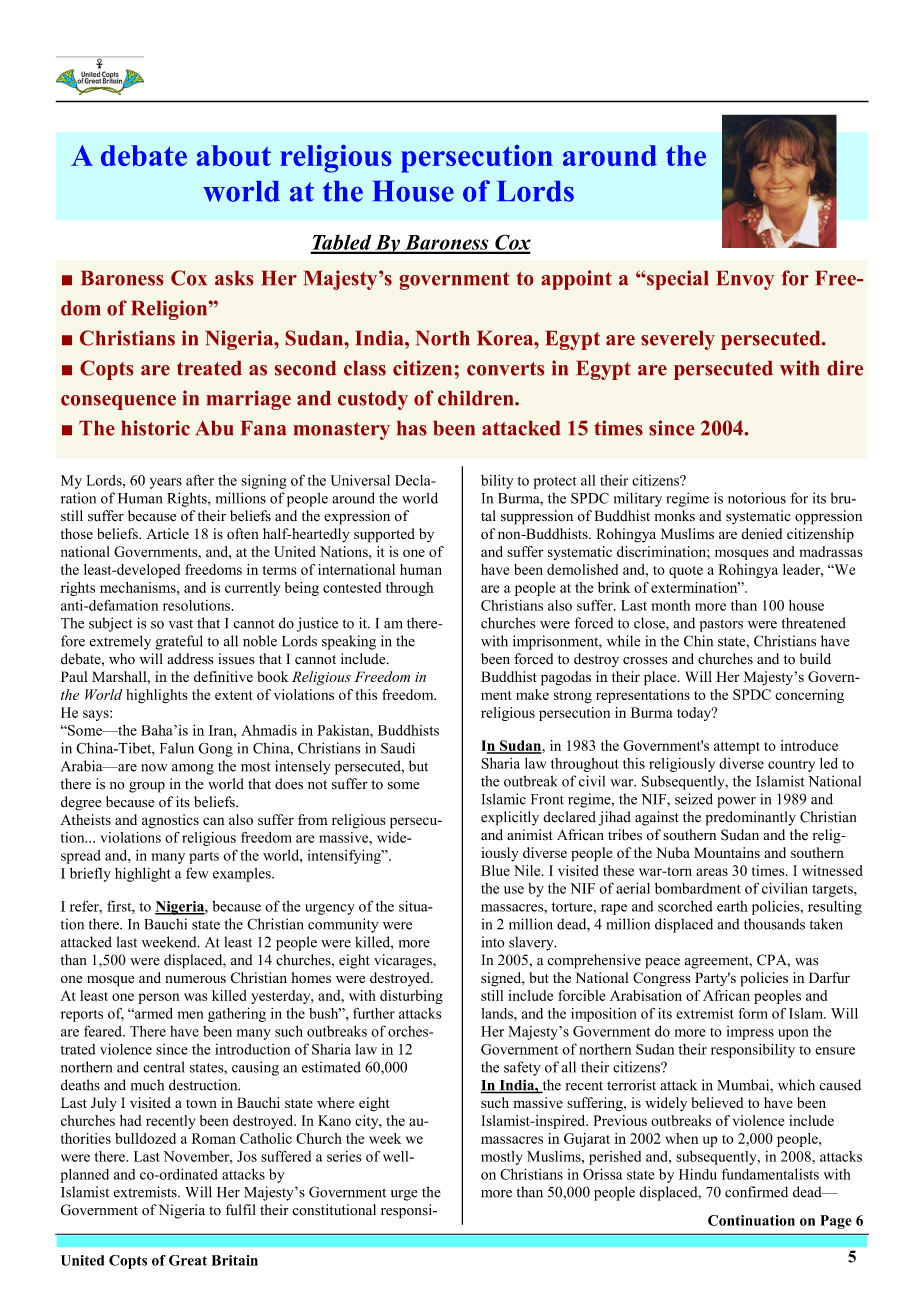 Image resolution: width=924 pixels, height=1308 pixels. I want to click on about, so click(234, 155).
